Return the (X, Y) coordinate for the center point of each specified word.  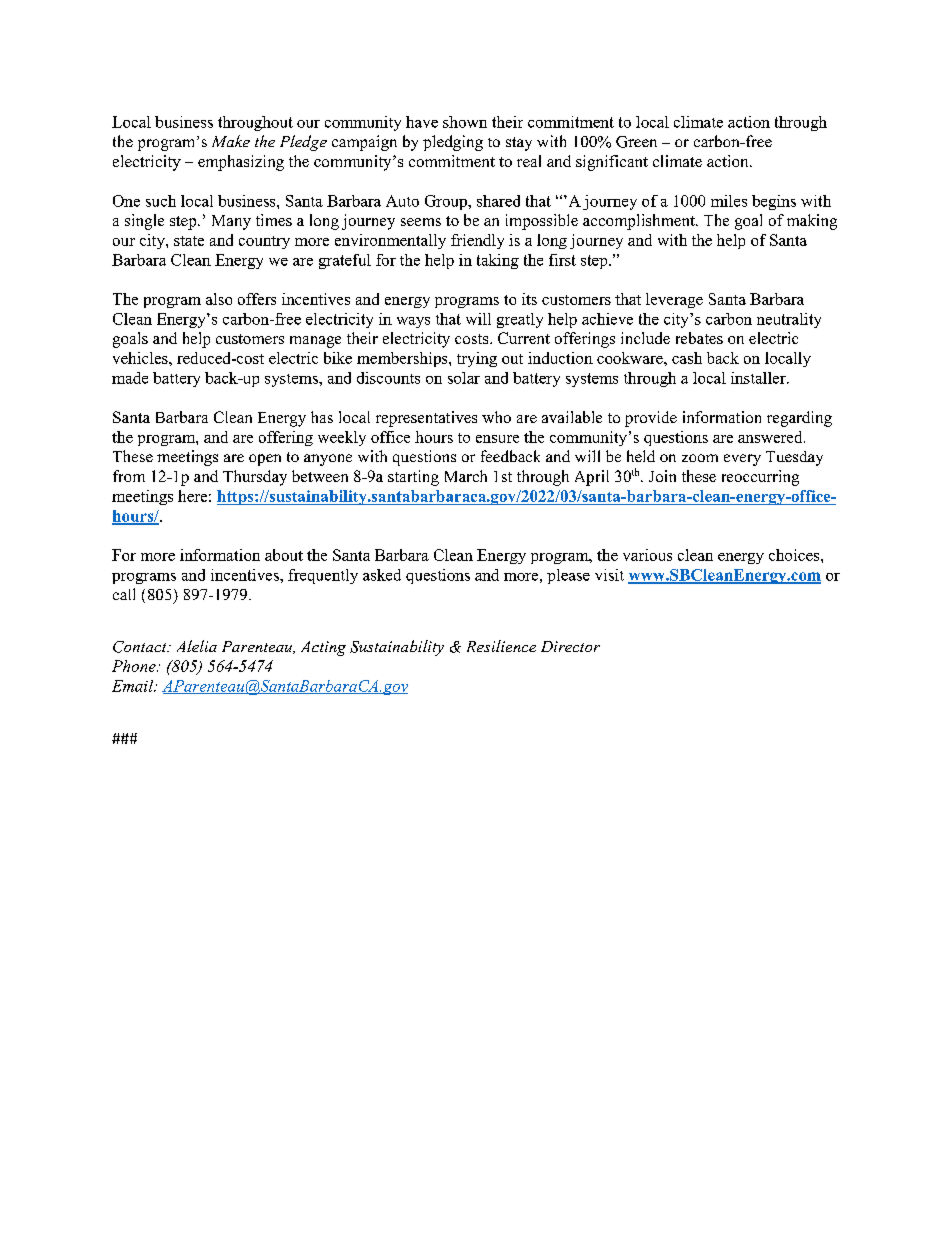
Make (231, 141)
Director (570, 646)
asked (382, 575)
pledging (453, 143)
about (284, 555)
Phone (135, 666)
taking (498, 261)
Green (636, 142)
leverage (674, 300)
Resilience (501, 646)
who (496, 417)
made (130, 378)
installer (759, 378)
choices (795, 555)
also (219, 299)
